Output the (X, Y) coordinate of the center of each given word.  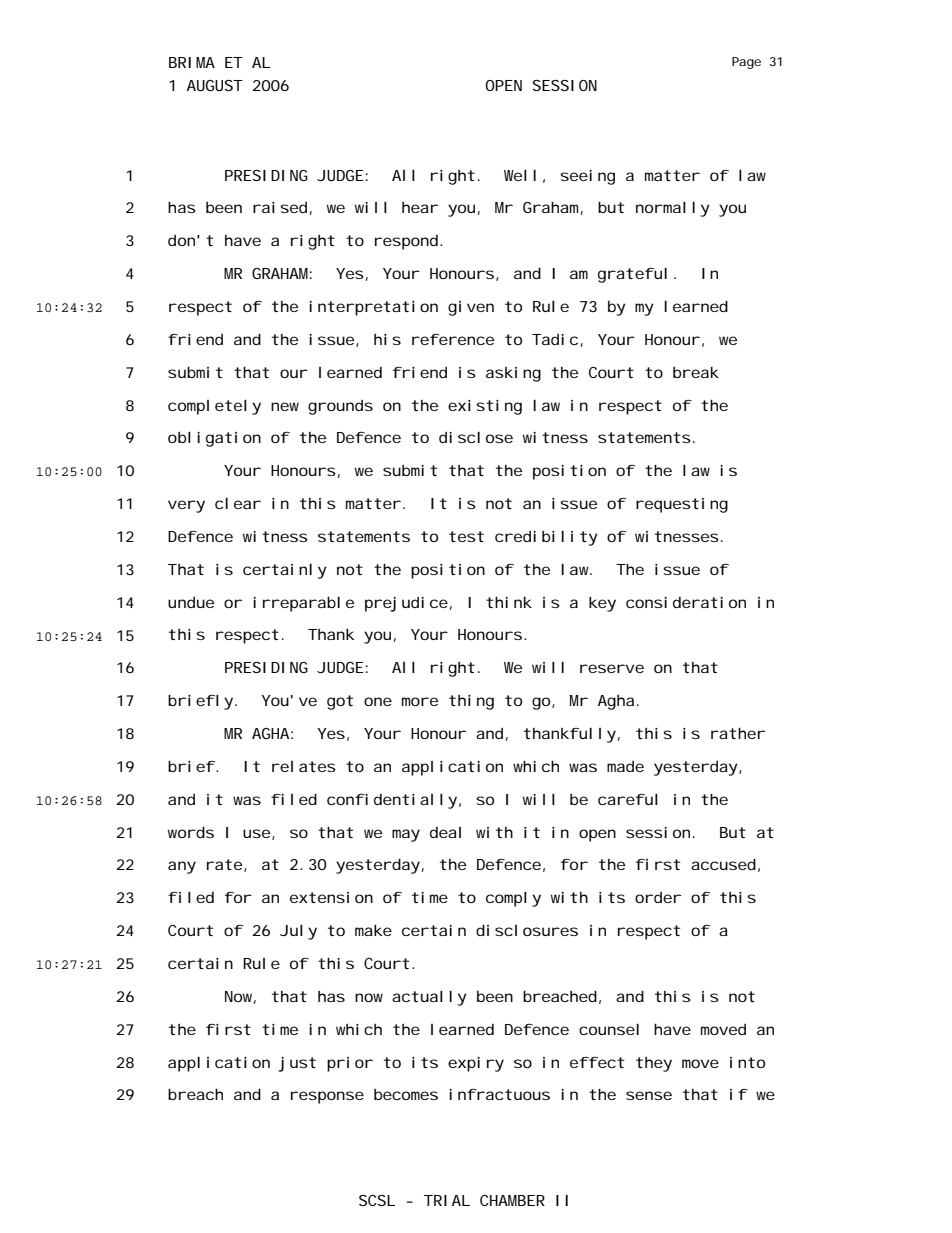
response (327, 1097)
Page (746, 63)
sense (649, 1095)
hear (420, 207)
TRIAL (447, 1200)
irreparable (303, 604)
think (509, 602)
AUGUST (215, 85)
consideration (686, 602)
